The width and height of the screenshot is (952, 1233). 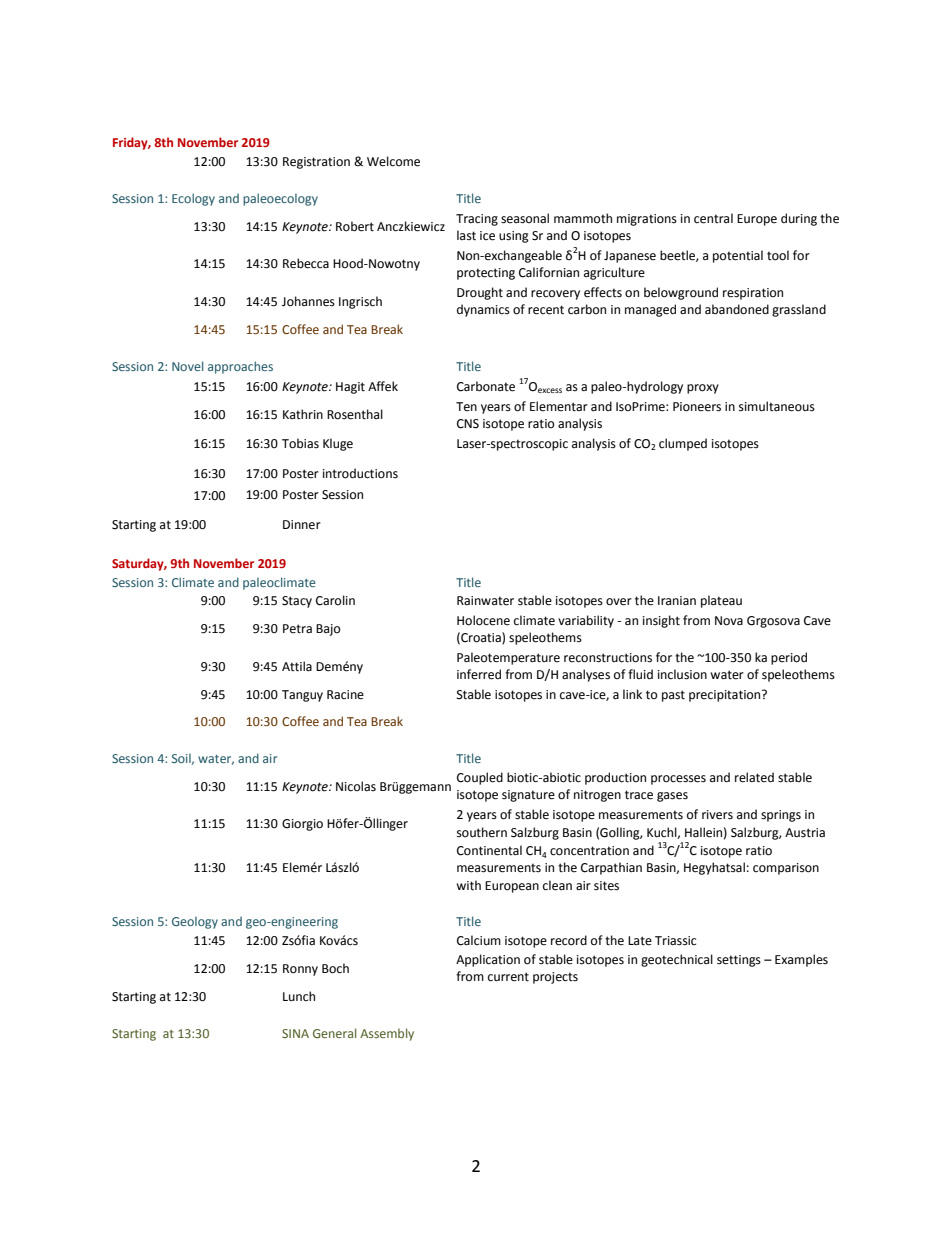 I want to click on Holocene, so click(x=483, y=620).
